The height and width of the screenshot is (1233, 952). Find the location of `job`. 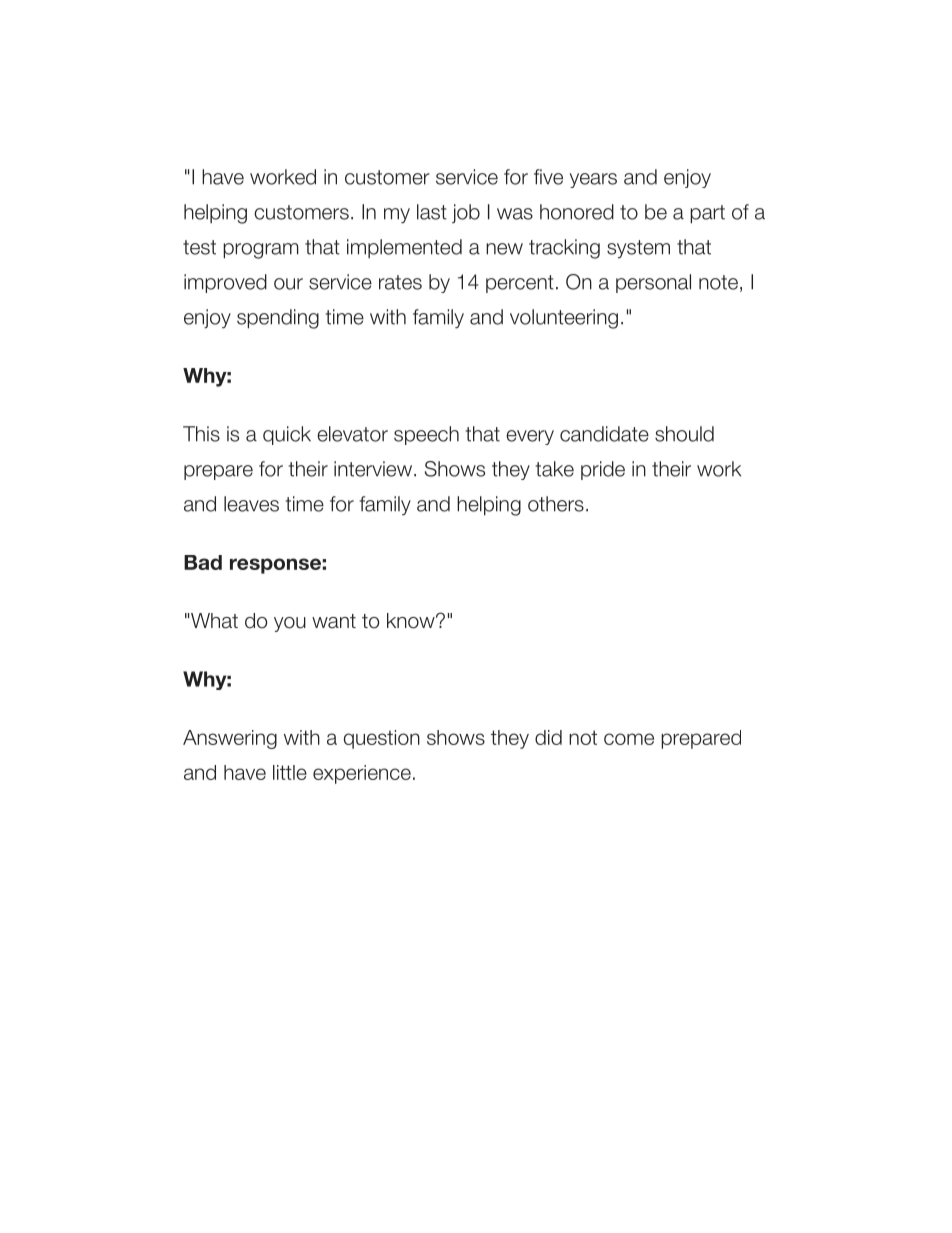

job is located at coordinates (466, 213).
